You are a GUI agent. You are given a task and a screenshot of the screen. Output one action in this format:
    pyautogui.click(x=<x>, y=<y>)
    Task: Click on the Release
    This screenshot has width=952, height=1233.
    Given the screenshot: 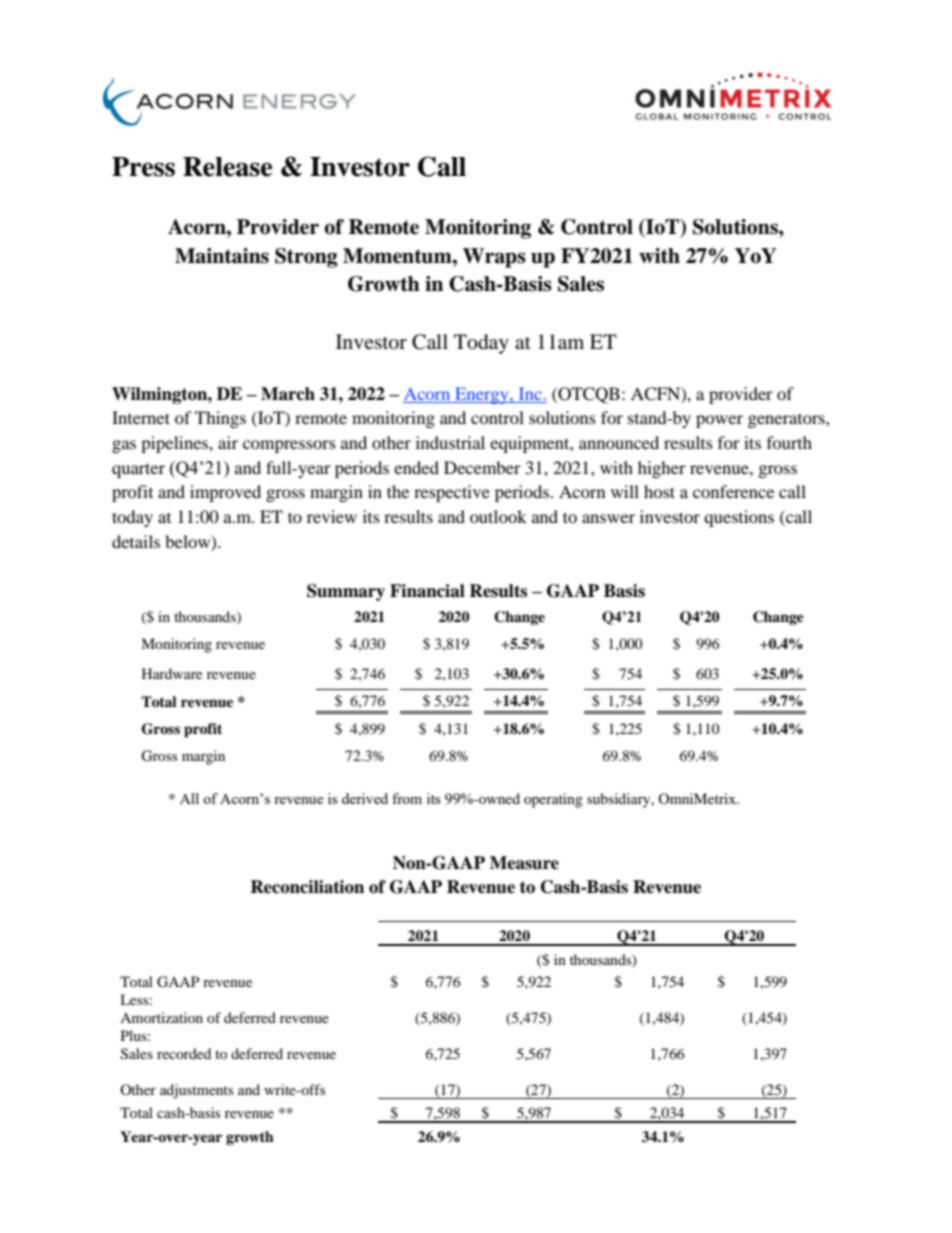 What is the action you would take?
    pyautogui.click(x=228, y=167)
